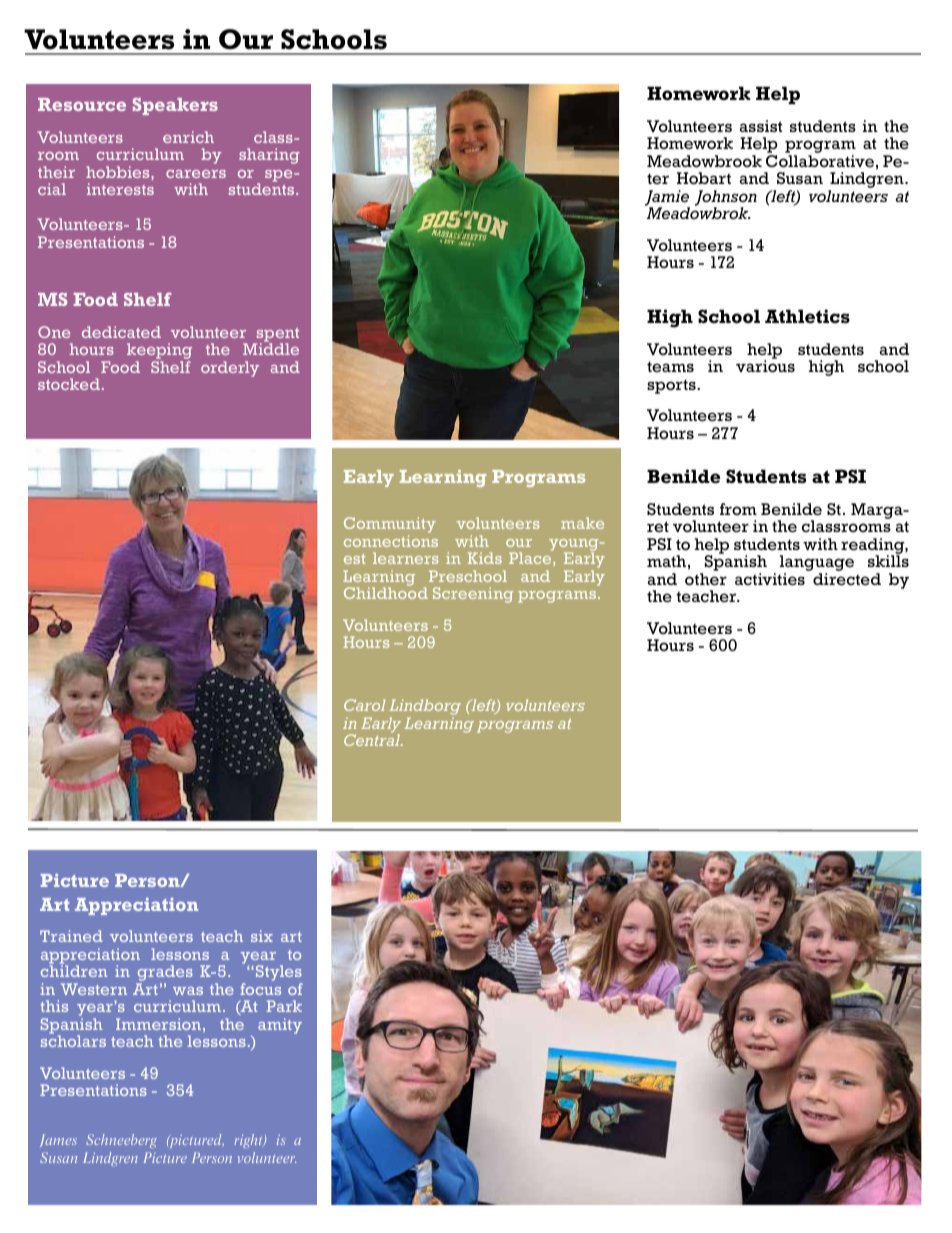 The width and height of the image is (952, 1233). I want to click on Screening, so click(473, 595).
